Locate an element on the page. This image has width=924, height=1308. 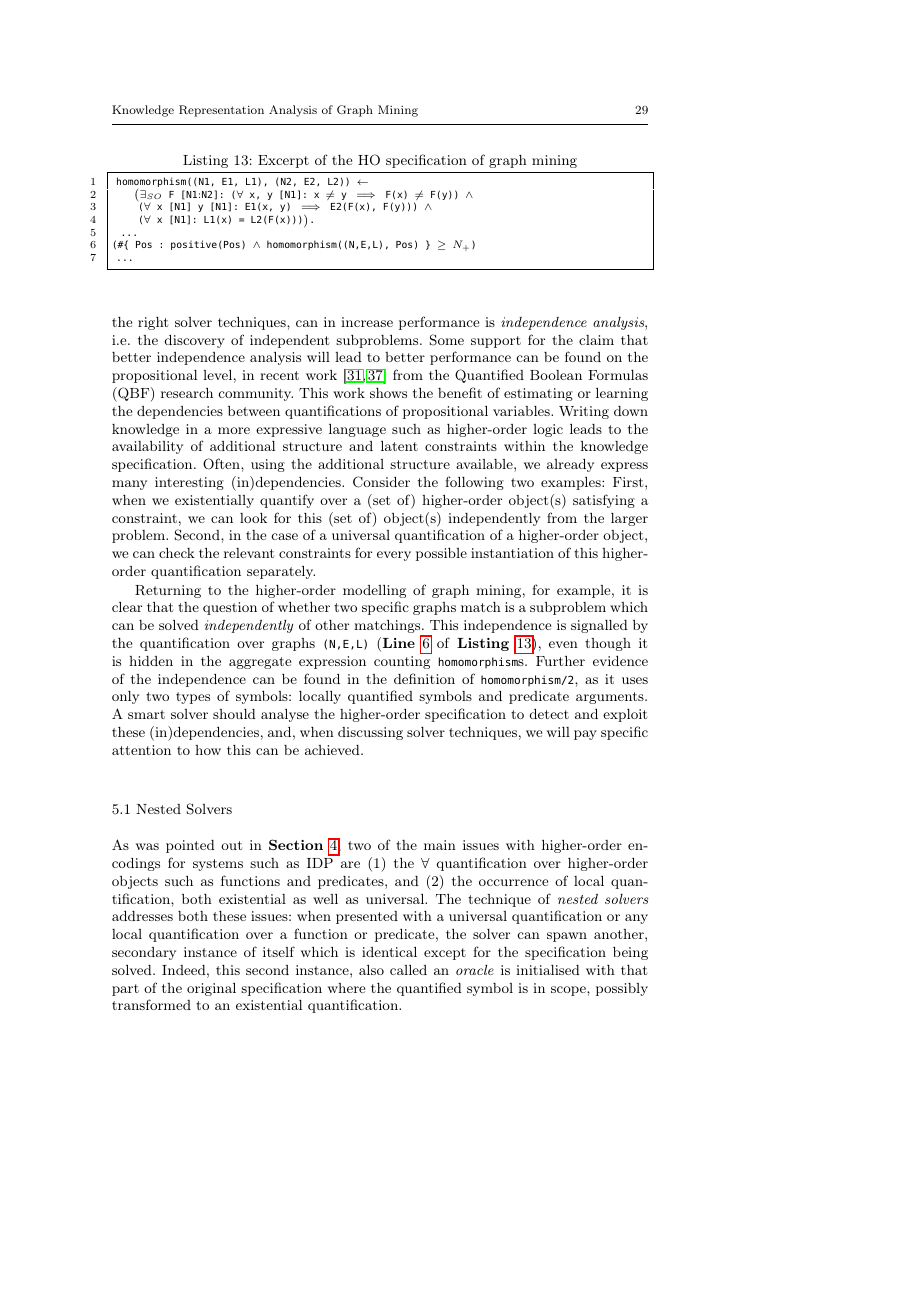
check is located at coordinates (177, 553).
